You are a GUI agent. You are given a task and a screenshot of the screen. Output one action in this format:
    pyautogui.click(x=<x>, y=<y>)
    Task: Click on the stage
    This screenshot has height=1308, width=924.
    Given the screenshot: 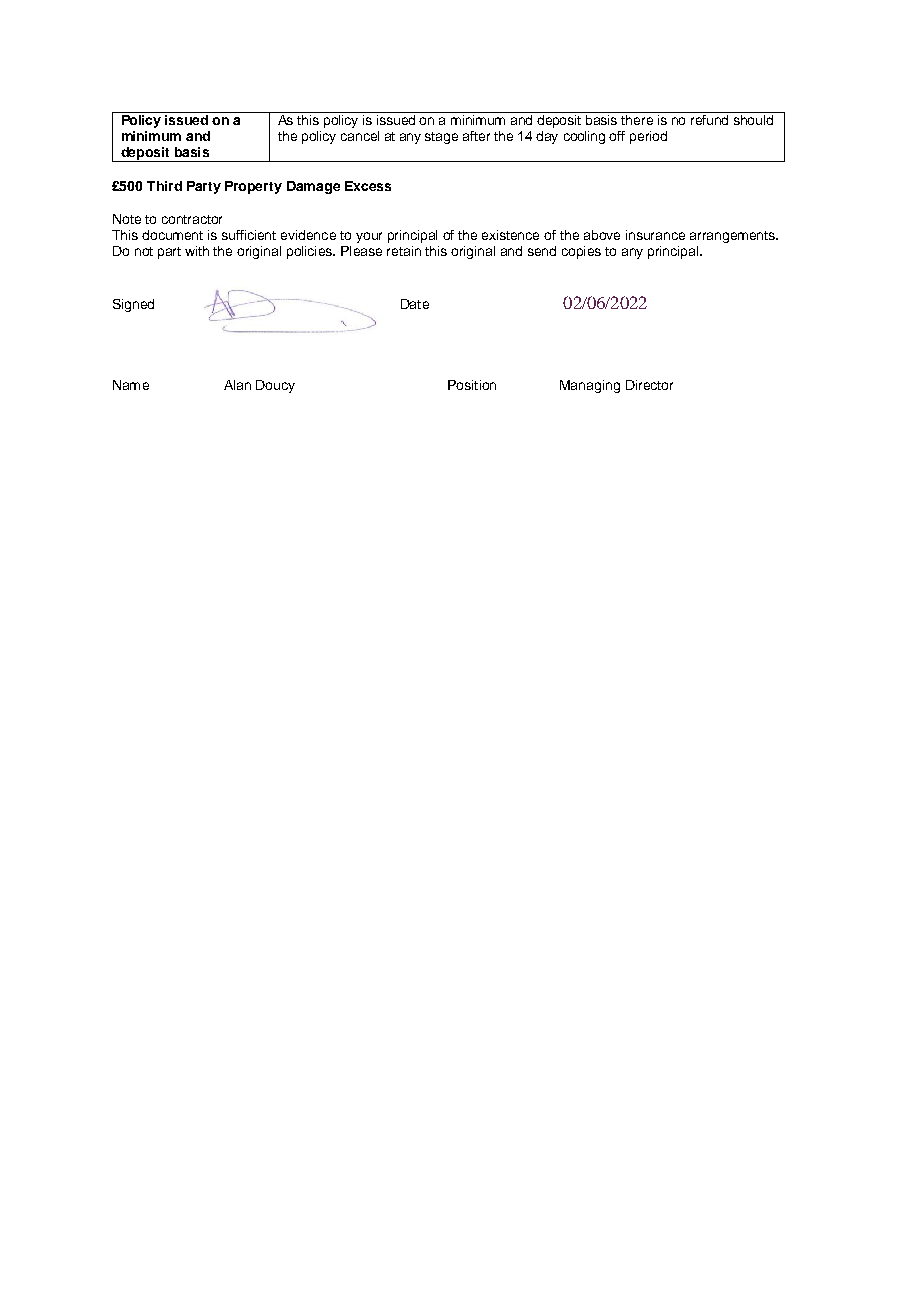 What is the action you would take?
    pyautogui.click(x=441, y=138)
